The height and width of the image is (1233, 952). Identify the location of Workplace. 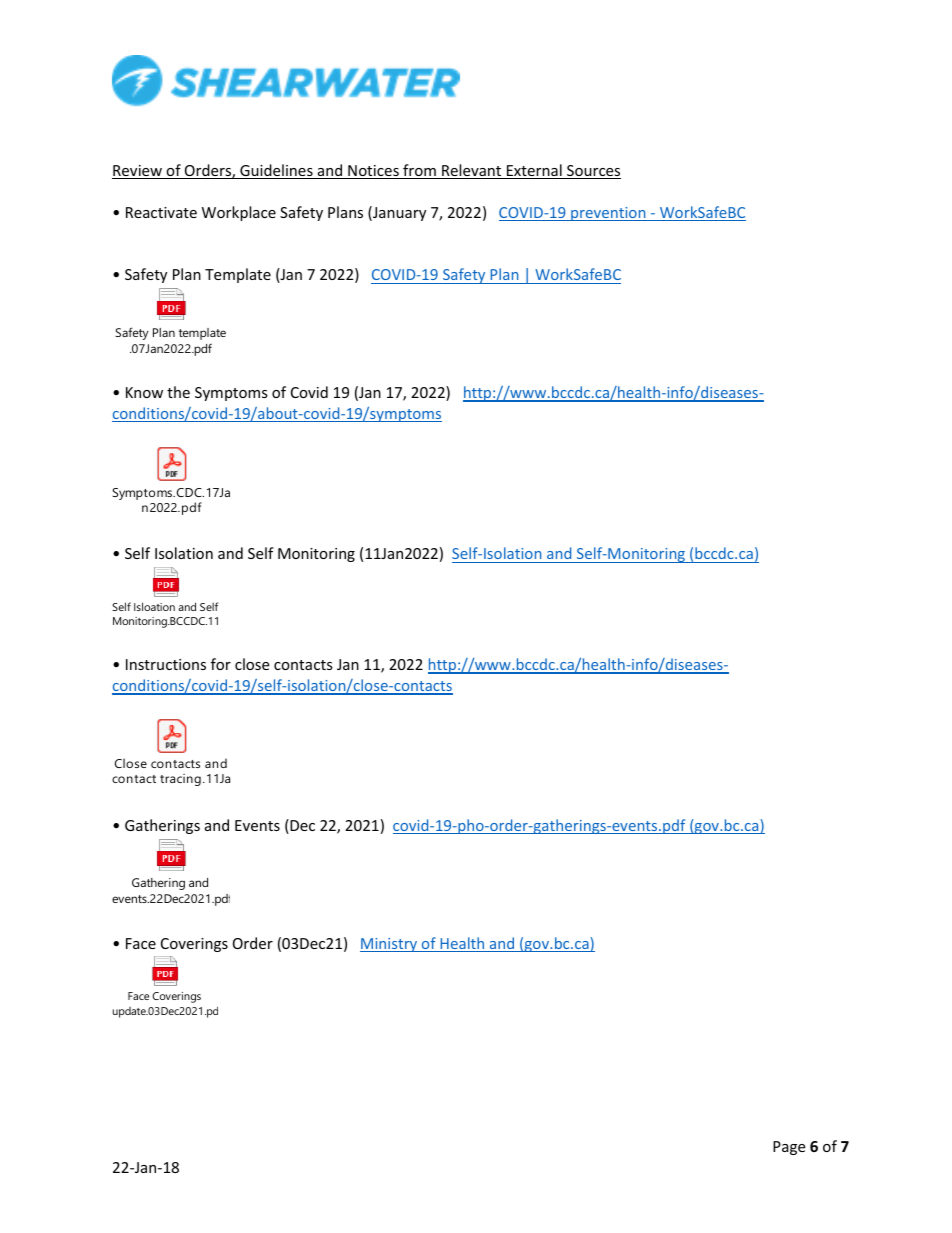
(239, 213).
